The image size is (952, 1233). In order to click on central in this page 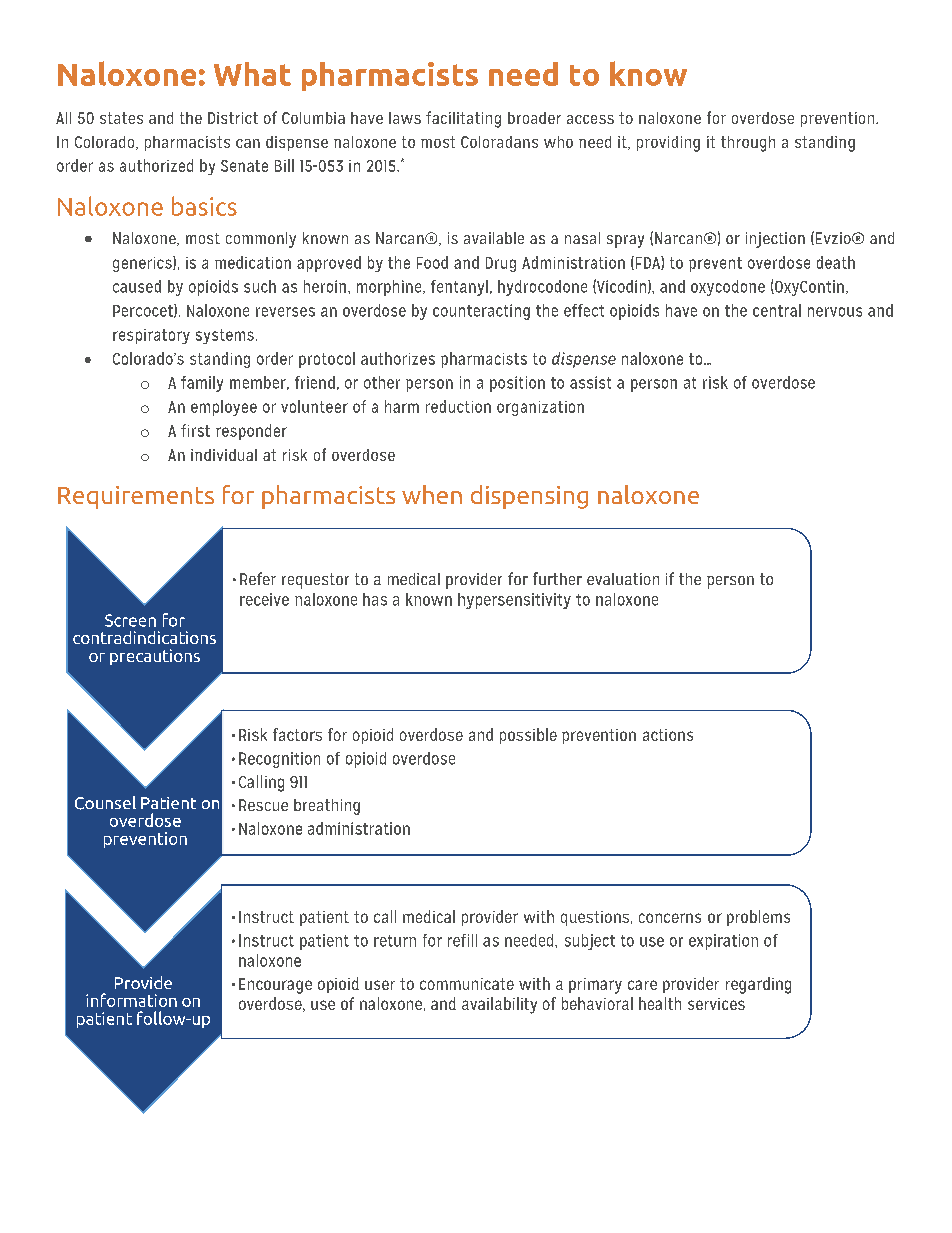, I will do `click(777, 310)`.
